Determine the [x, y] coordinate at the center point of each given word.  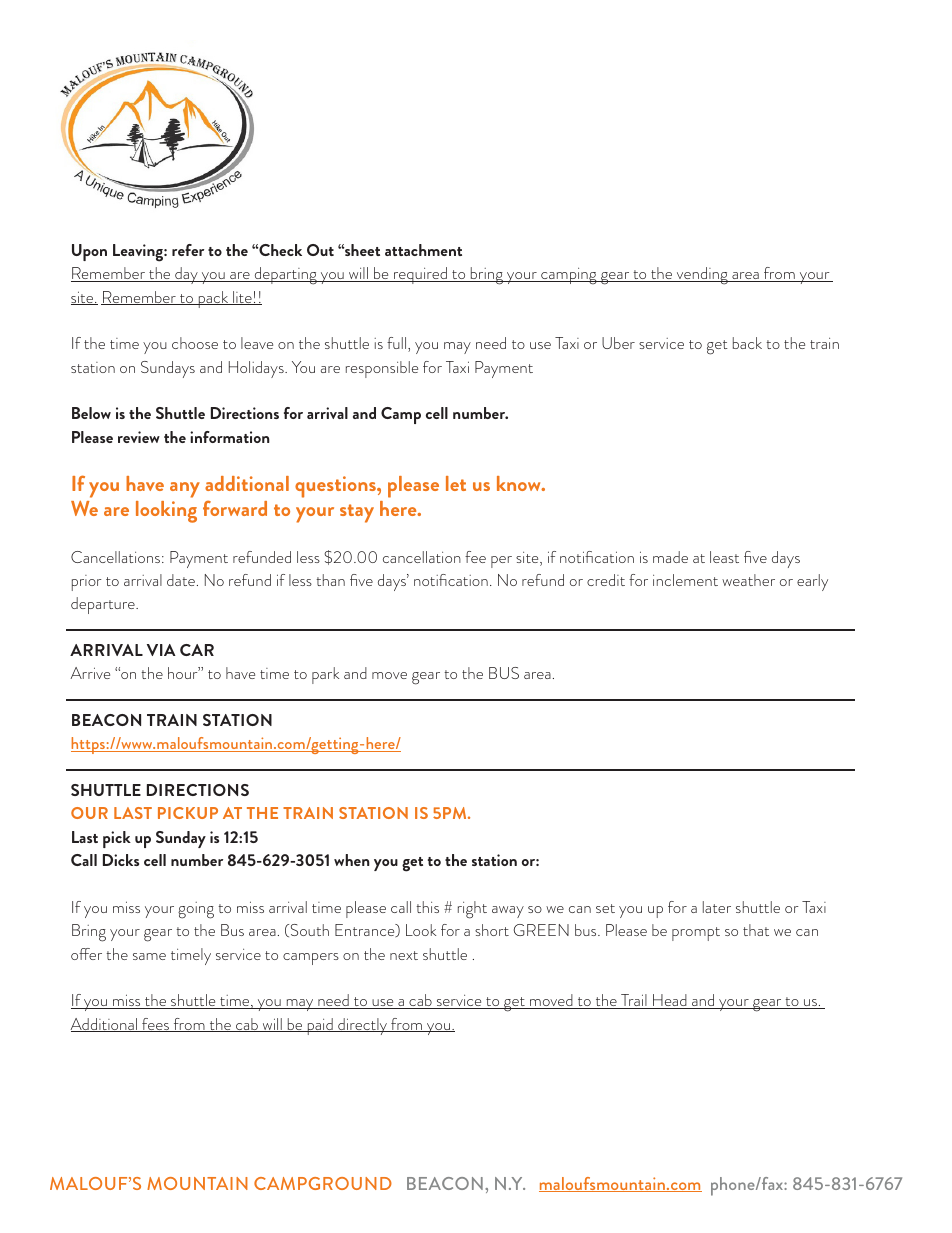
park [325, 675]
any [185, 490]
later [717, 907]
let [456, 483]
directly [362, 1026]
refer [188, 250]
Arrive [90, 673]
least [724, 557]
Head [670, 1001]
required [420, 275]
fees [155, 1025]
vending [702, 276]
